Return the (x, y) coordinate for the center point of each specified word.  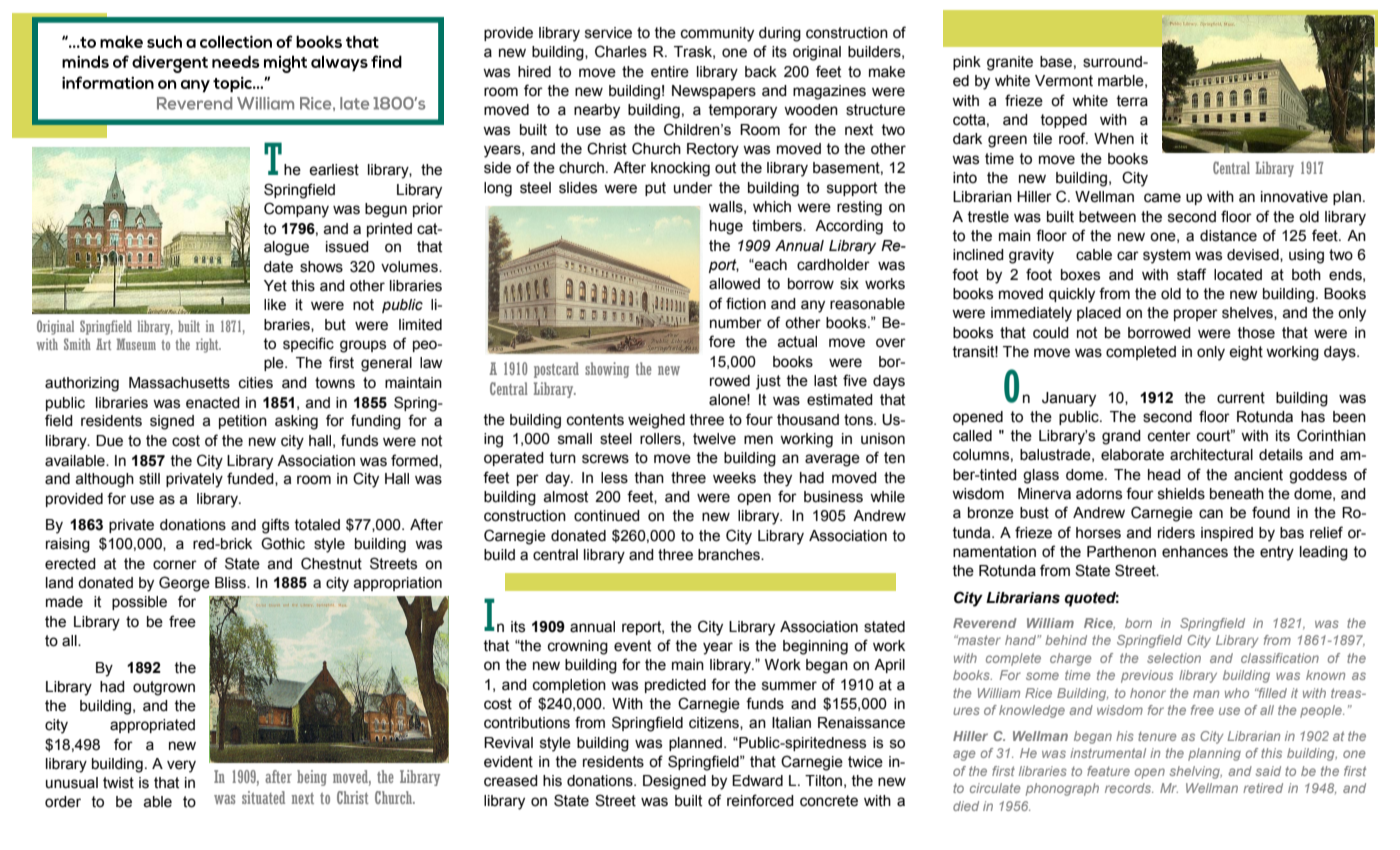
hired (534, 72)
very (181, 766)
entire (670, 72)
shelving (1196, 772)
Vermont (1064, 81)
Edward (757, 781)
